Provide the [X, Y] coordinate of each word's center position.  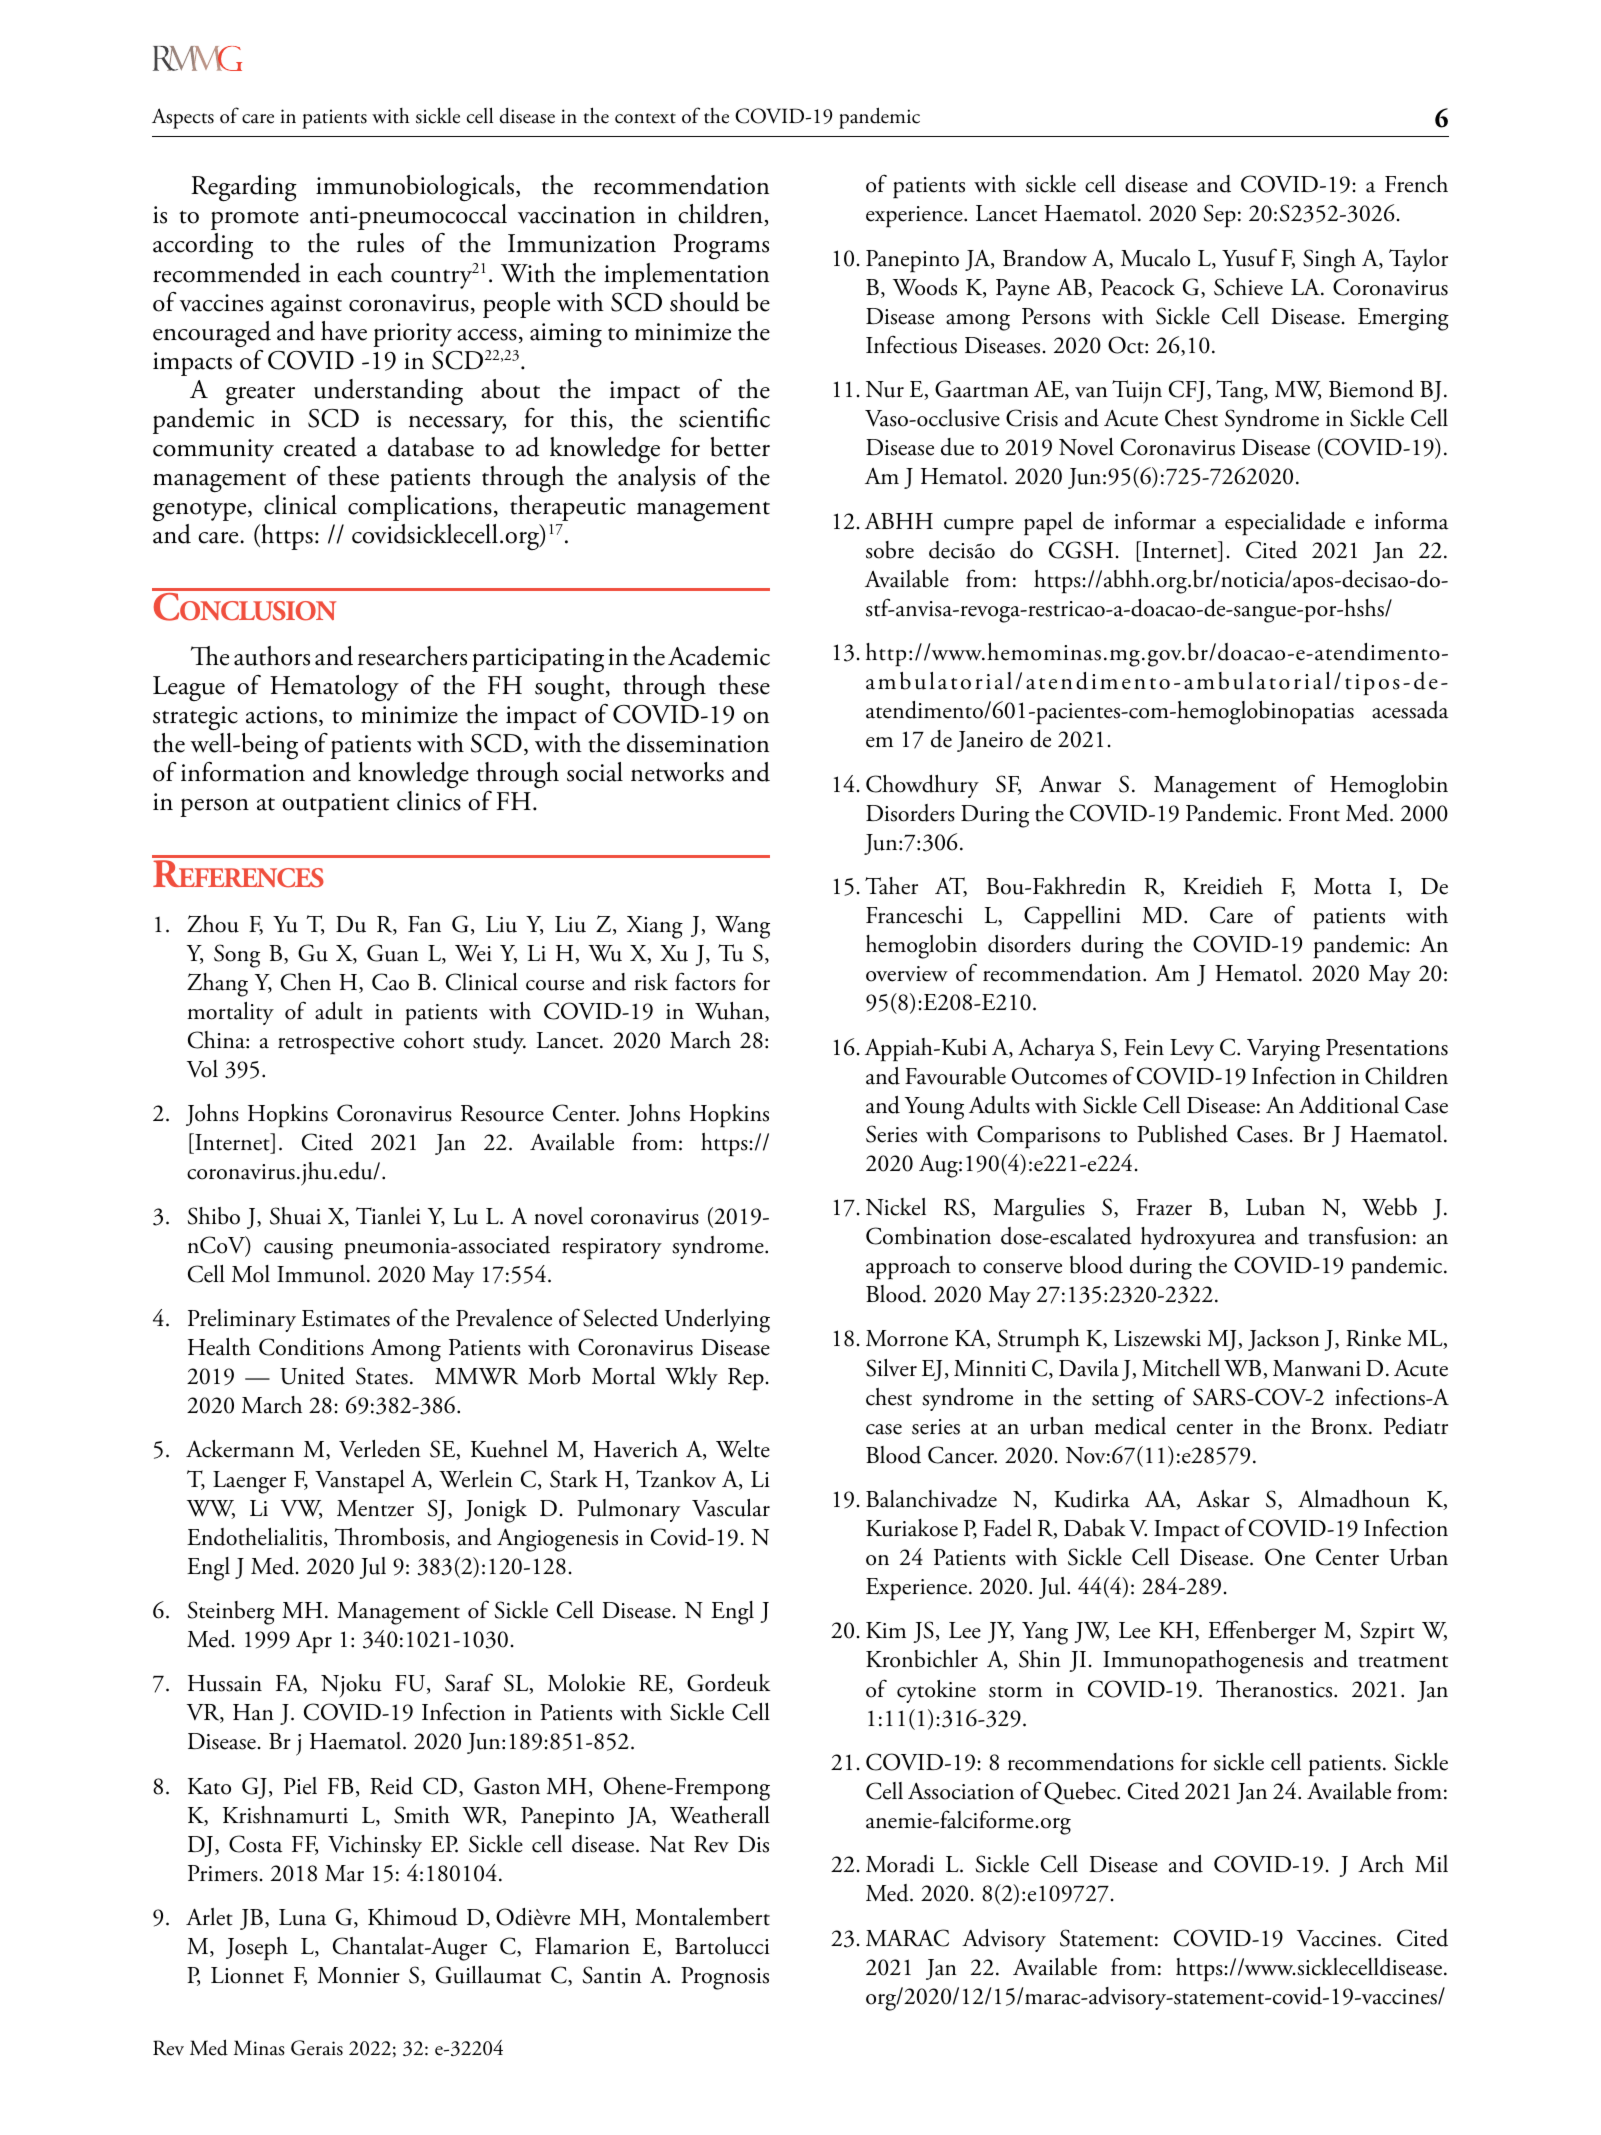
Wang [742, 927]
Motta [1343, 886]
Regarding [244, 188]
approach [908, 1268]
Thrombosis [390, 1538]
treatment [1403, 1662]
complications [420, 508]
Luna [303, 1917]
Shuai [295, 1216]
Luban [1275, 1207]
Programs [721, 247]
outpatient [335, 805]
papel [1048, 524]
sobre [890, 550]
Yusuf [1249, 257]
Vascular [731, 1508]
